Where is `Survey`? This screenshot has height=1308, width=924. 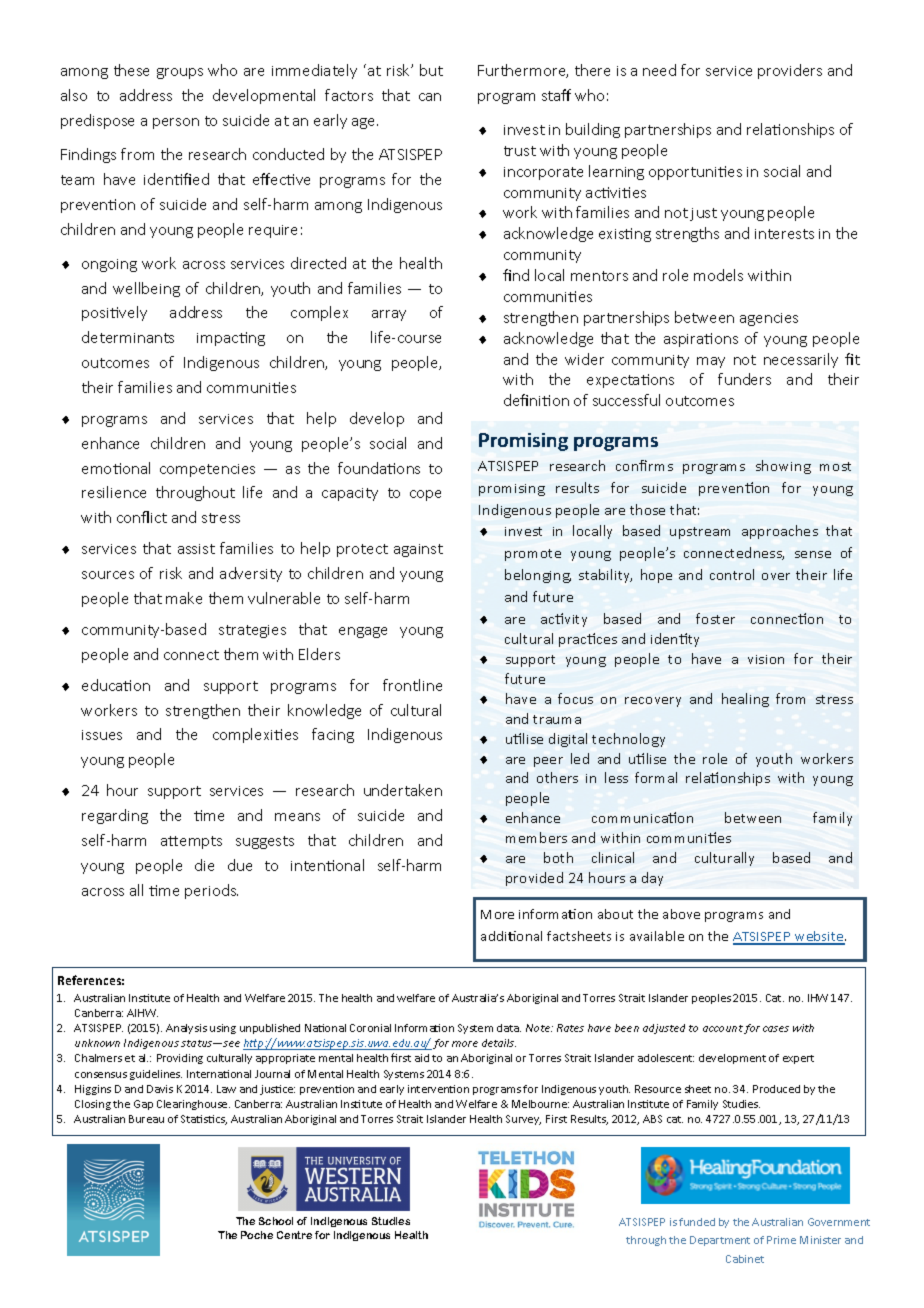
Survey is located at coordinates (523, 1120).
